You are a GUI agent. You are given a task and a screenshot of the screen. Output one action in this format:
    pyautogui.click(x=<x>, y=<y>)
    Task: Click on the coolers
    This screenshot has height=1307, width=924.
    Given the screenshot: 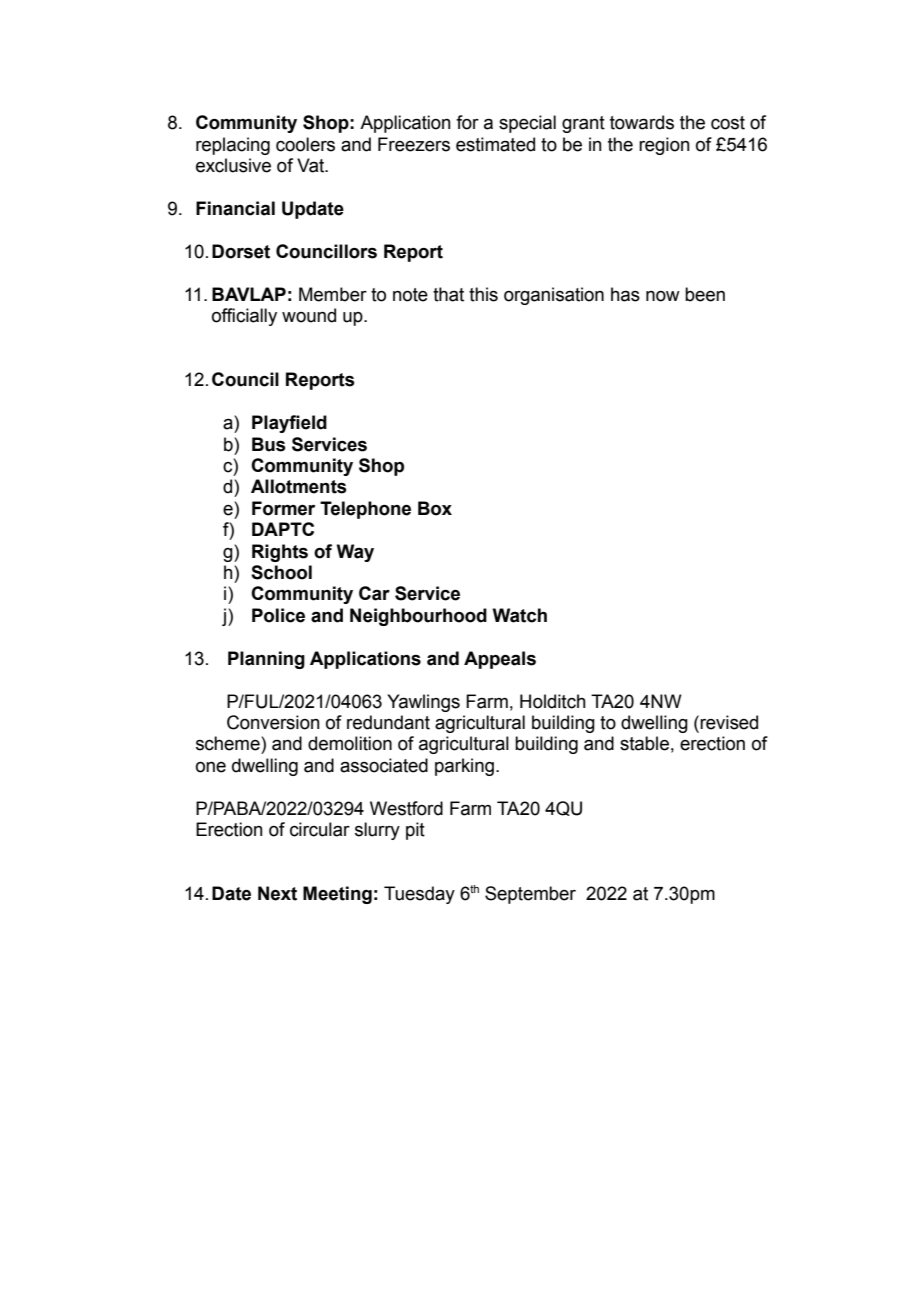 What is the action you would take?
    pyautogui.click(x=305, y=144)
